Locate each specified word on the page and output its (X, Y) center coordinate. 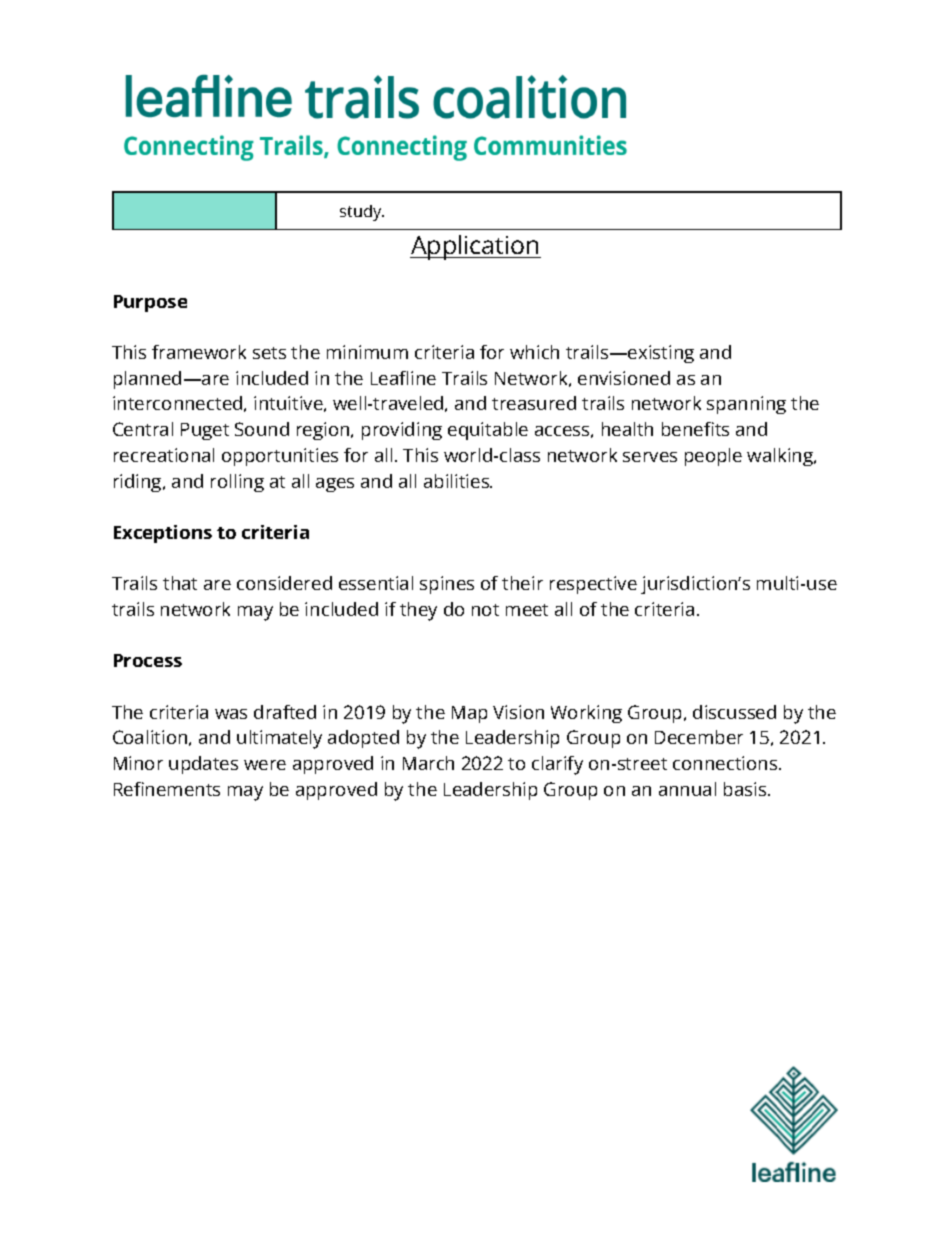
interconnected (179, 404)
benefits (695, 429)
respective (593, 585)
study (362, 213)
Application (475, 247)
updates (203, 765)
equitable (488, 431)
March (428, 763)
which (534, 352)
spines (447, 585)
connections (725, 763)
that (180, 583)
